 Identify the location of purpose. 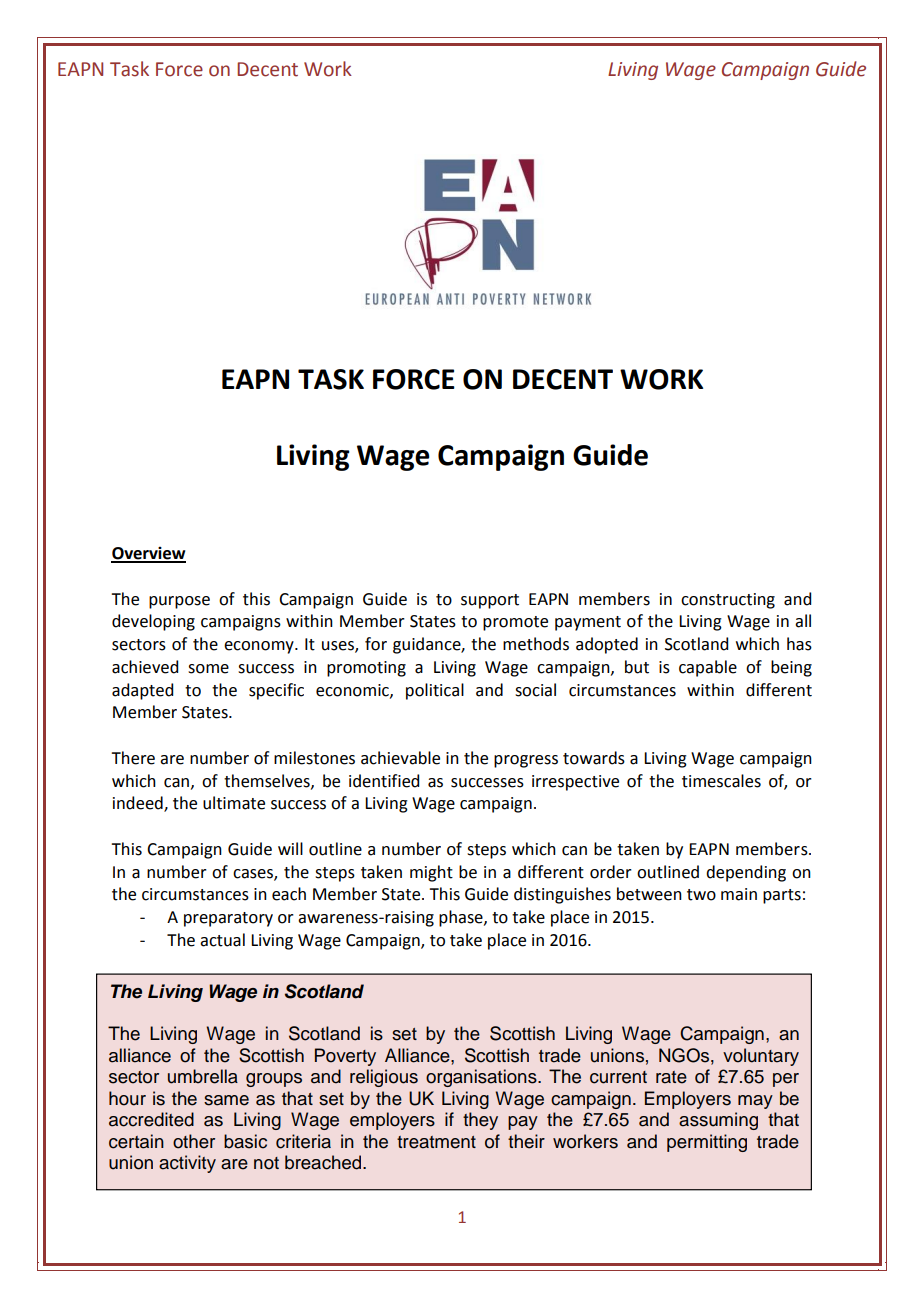
(179, 602).
